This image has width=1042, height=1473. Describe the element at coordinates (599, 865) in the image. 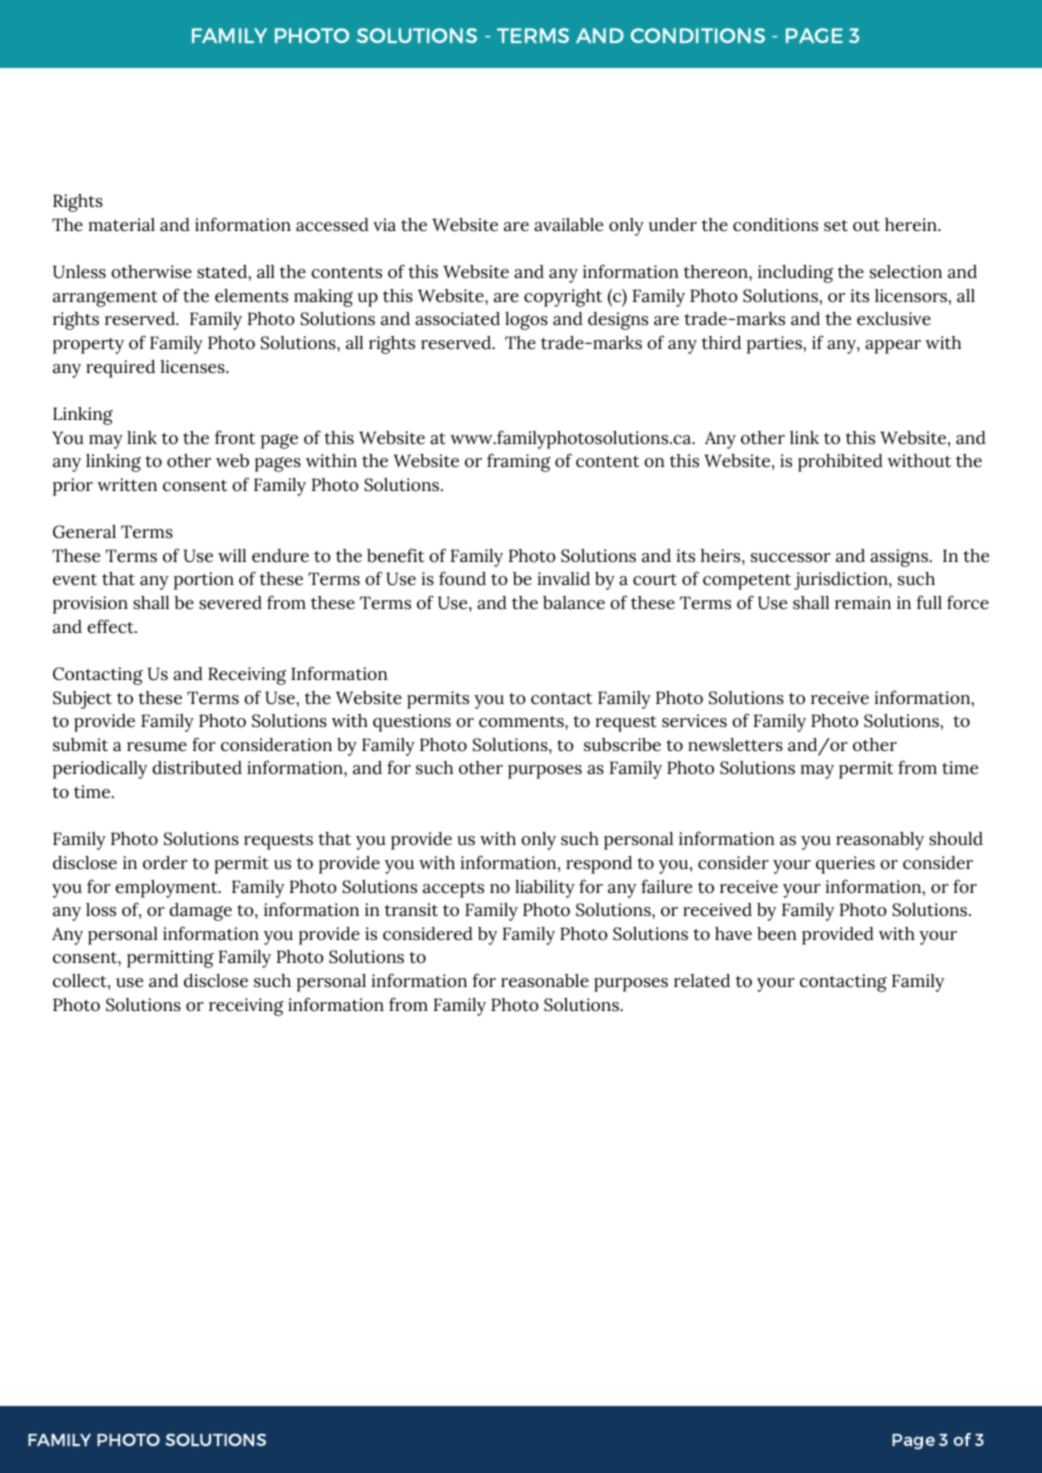

I see `respond` at that location.
